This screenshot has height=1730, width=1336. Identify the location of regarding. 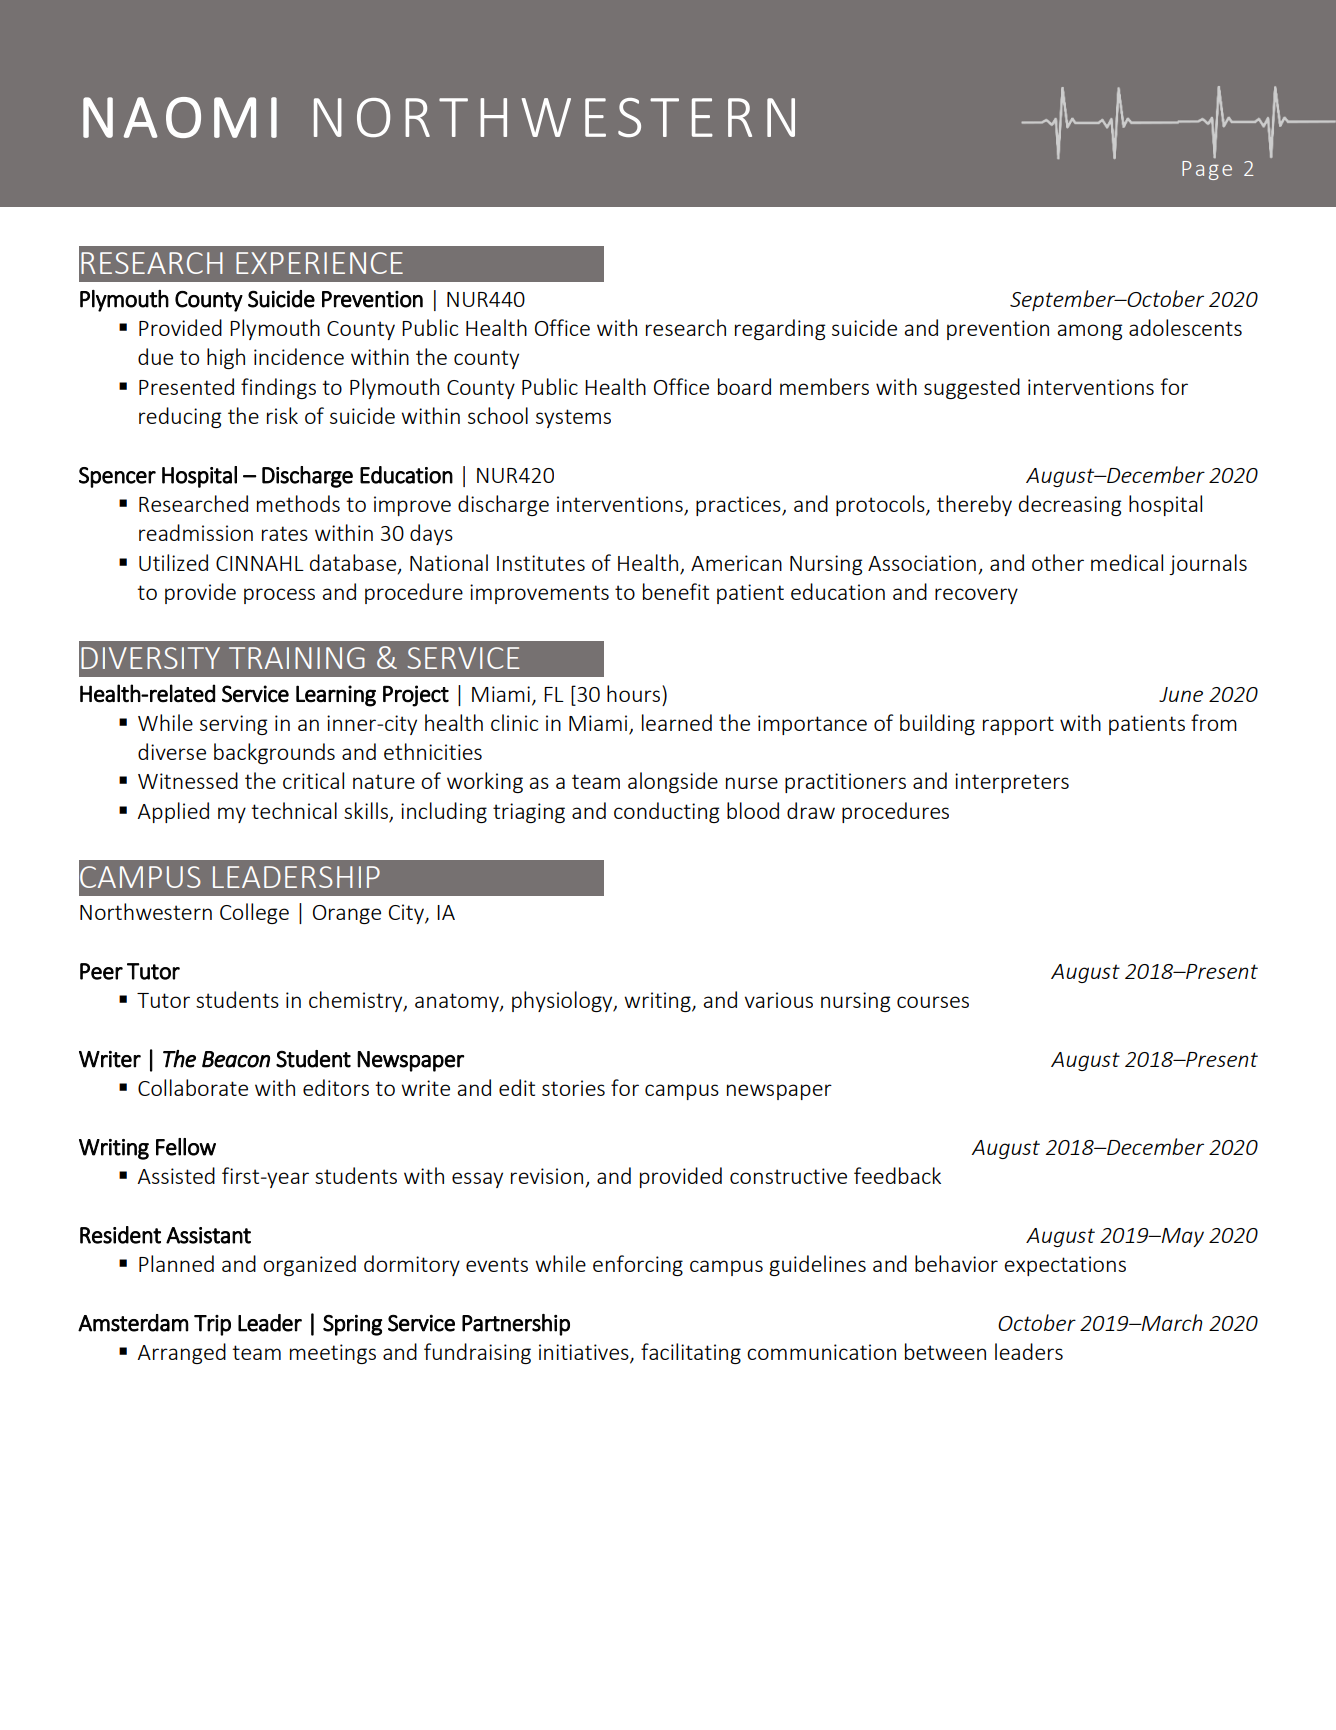
(780, 329).
